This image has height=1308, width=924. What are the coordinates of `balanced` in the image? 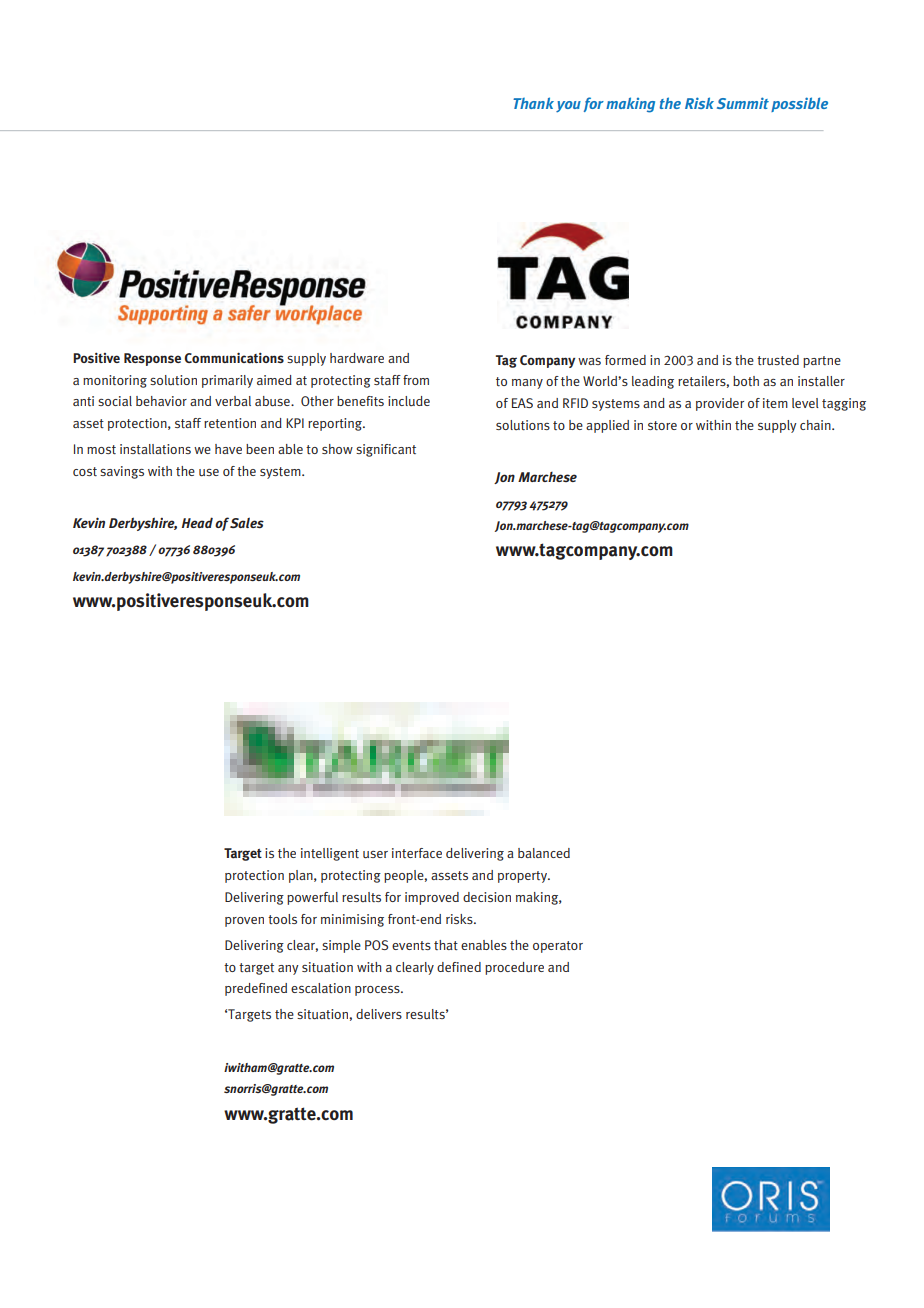 It's located at (544, 853).
